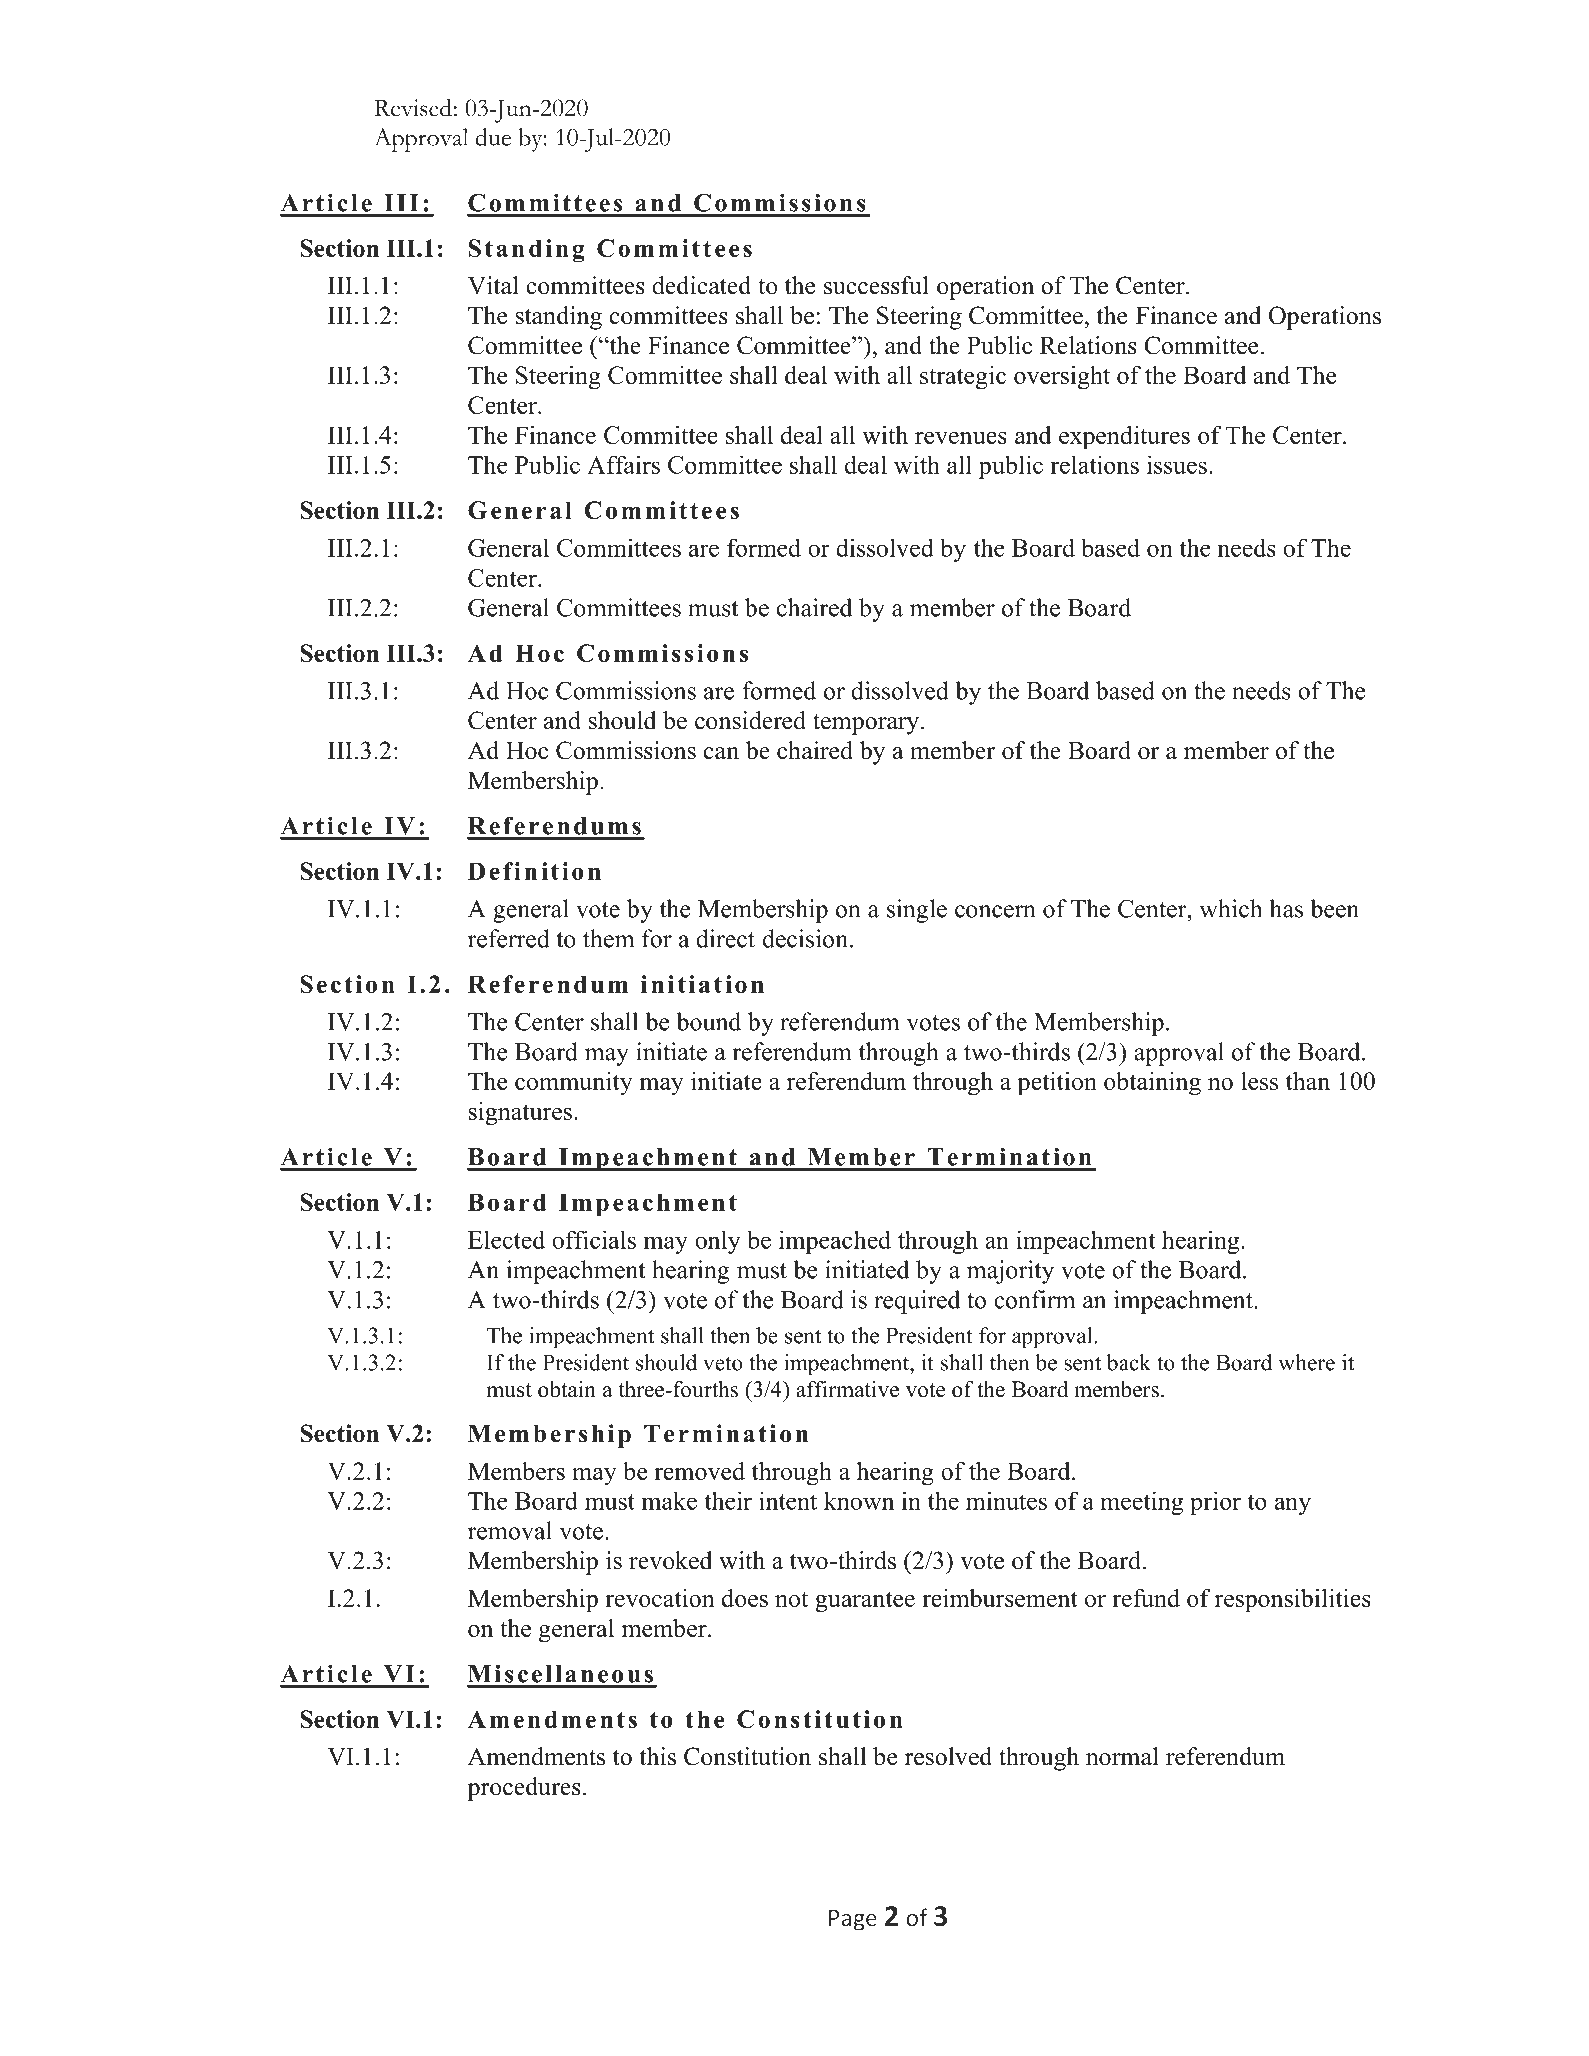 This page has width=1589, height=2056. What do you see at coordinates (1122, 1756) in the page?
I see `normal` at bounding box center [1122, 1756].
